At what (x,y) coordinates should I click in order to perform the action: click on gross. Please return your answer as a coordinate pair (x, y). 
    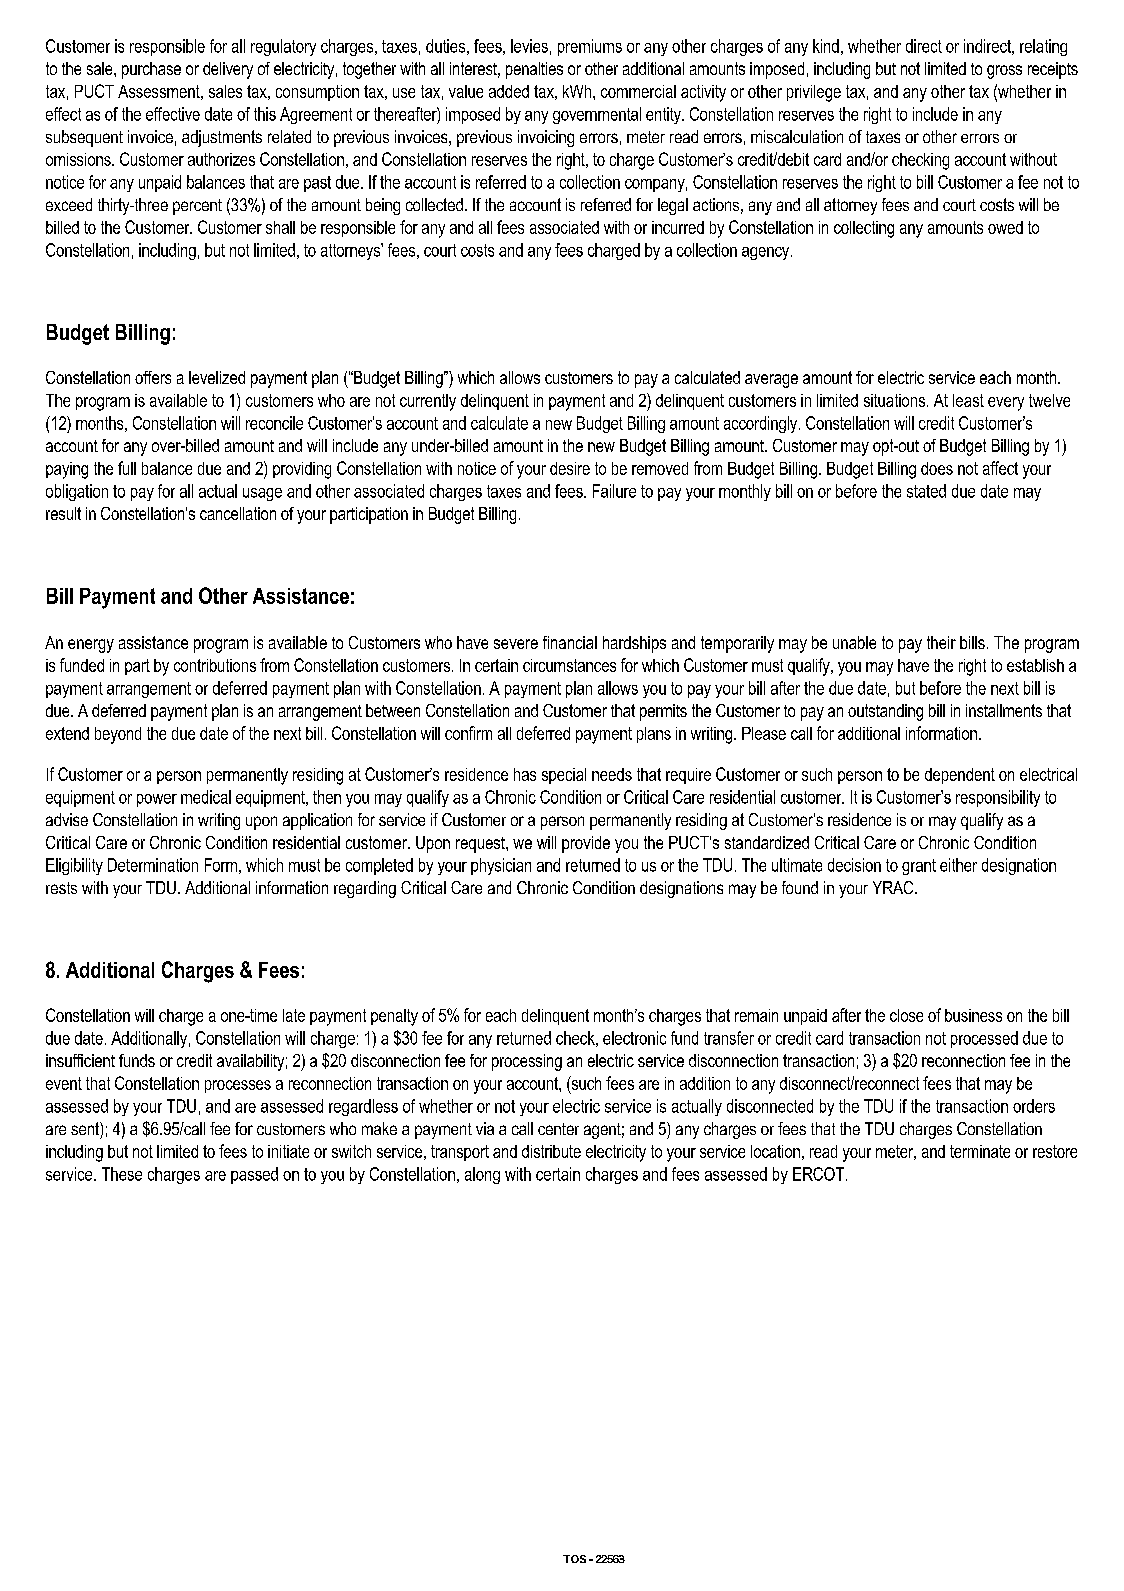
    Looking at the image, I should click on (1004, 72).
